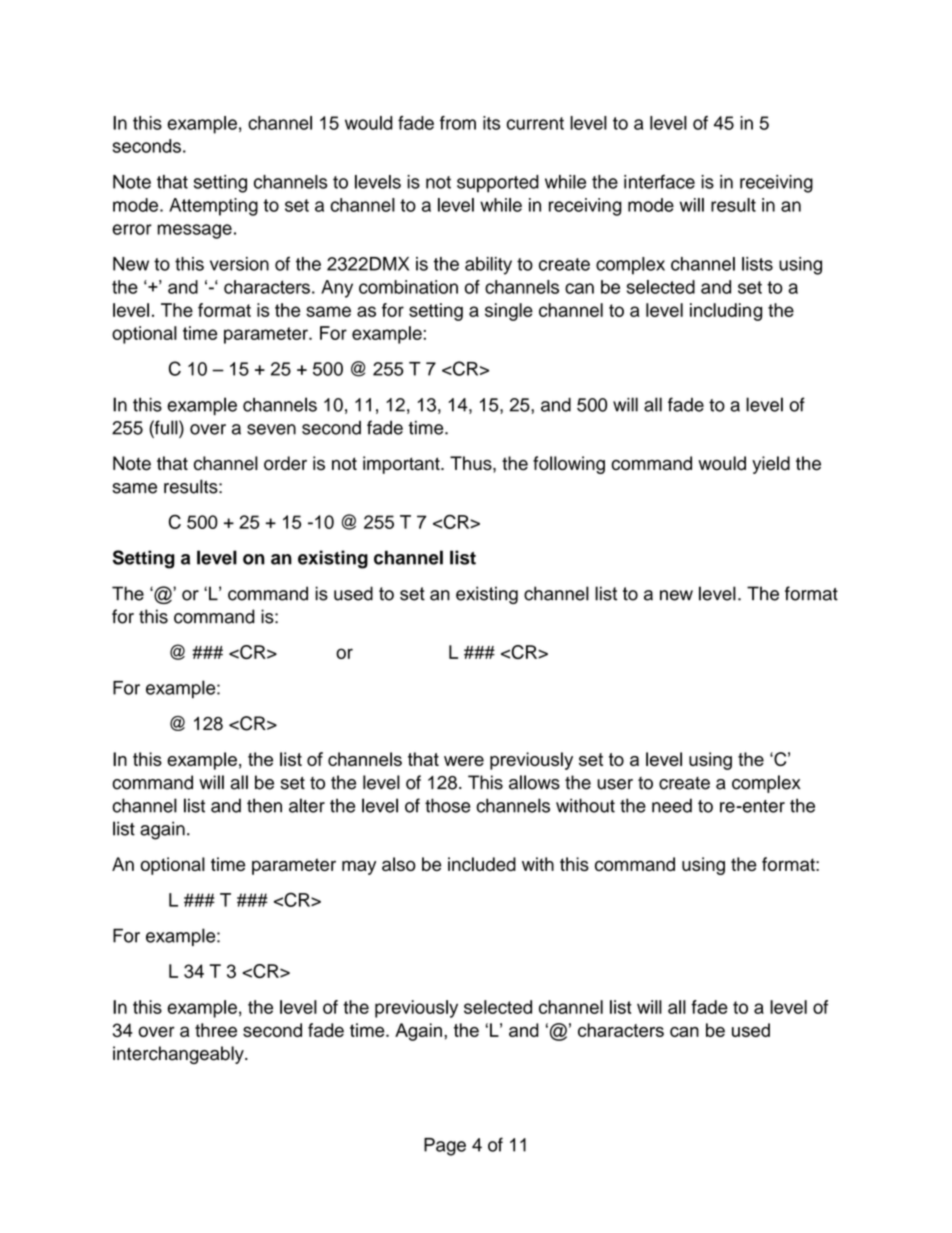 The width and height of the image is (952, 1233). I want to click on user, so click(615, 784).
